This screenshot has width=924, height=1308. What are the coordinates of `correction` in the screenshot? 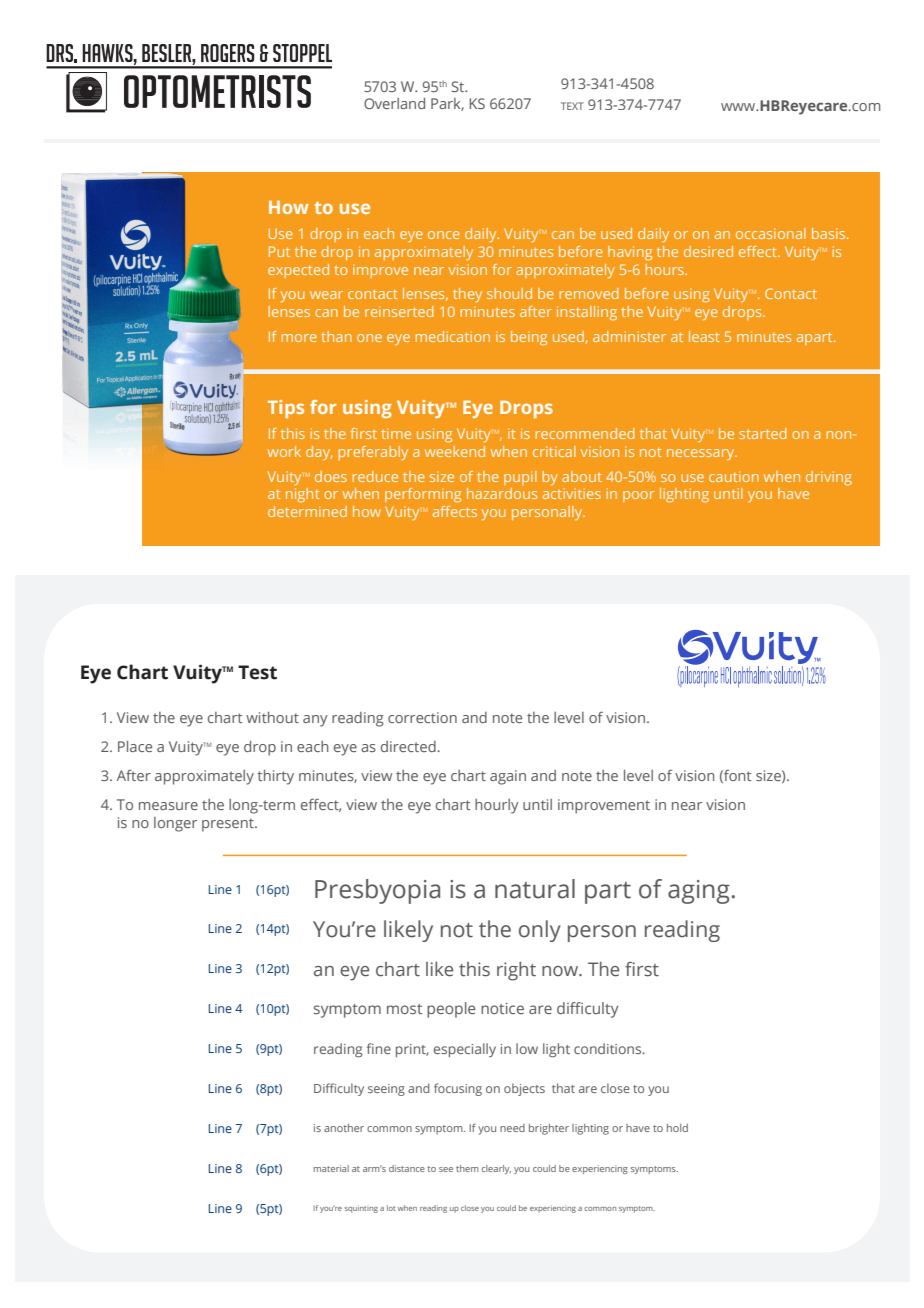 It's located at (422, 717).
